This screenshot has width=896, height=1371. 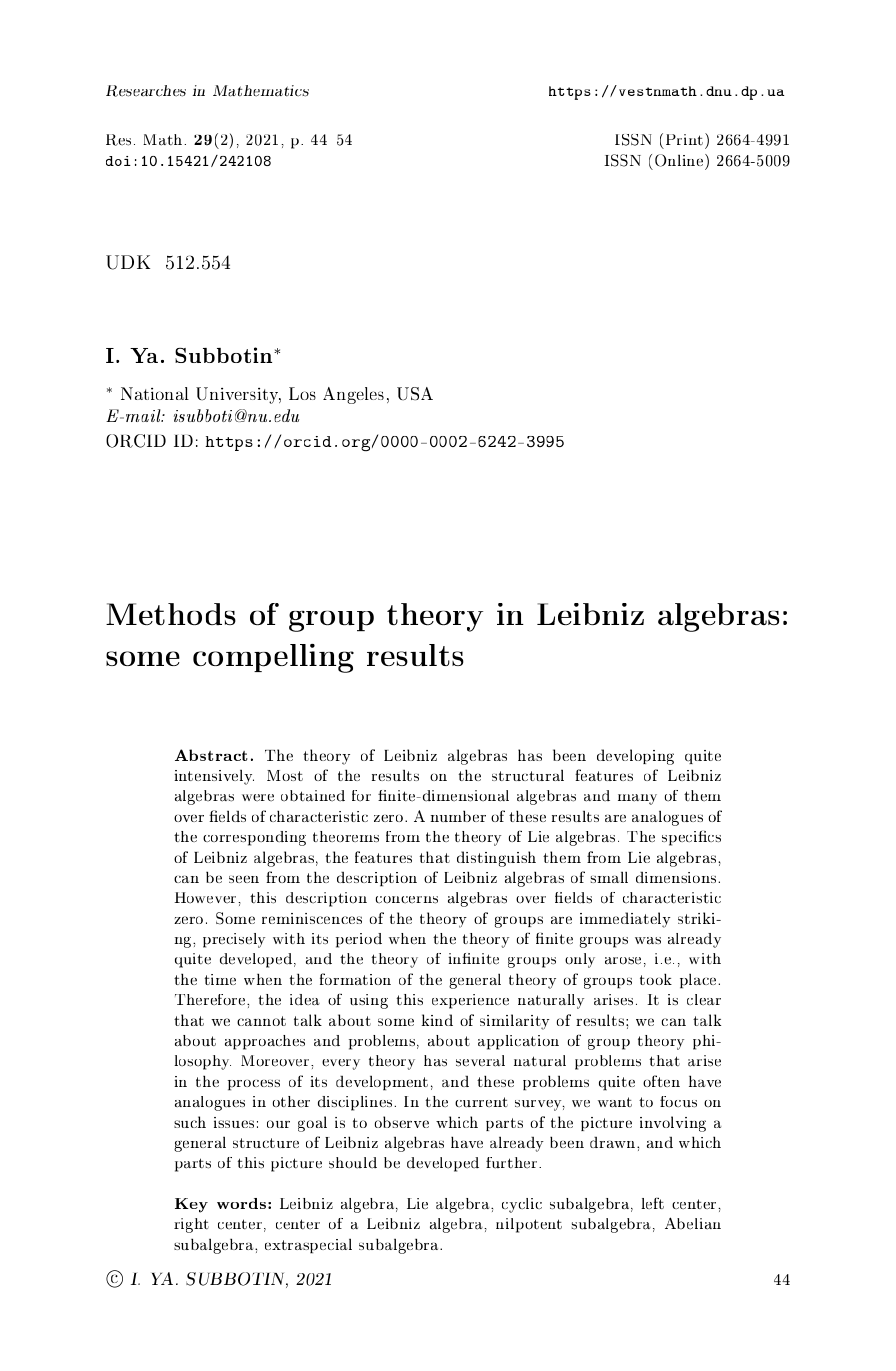 I want to click on compelling, so click(x=273, y=658).
